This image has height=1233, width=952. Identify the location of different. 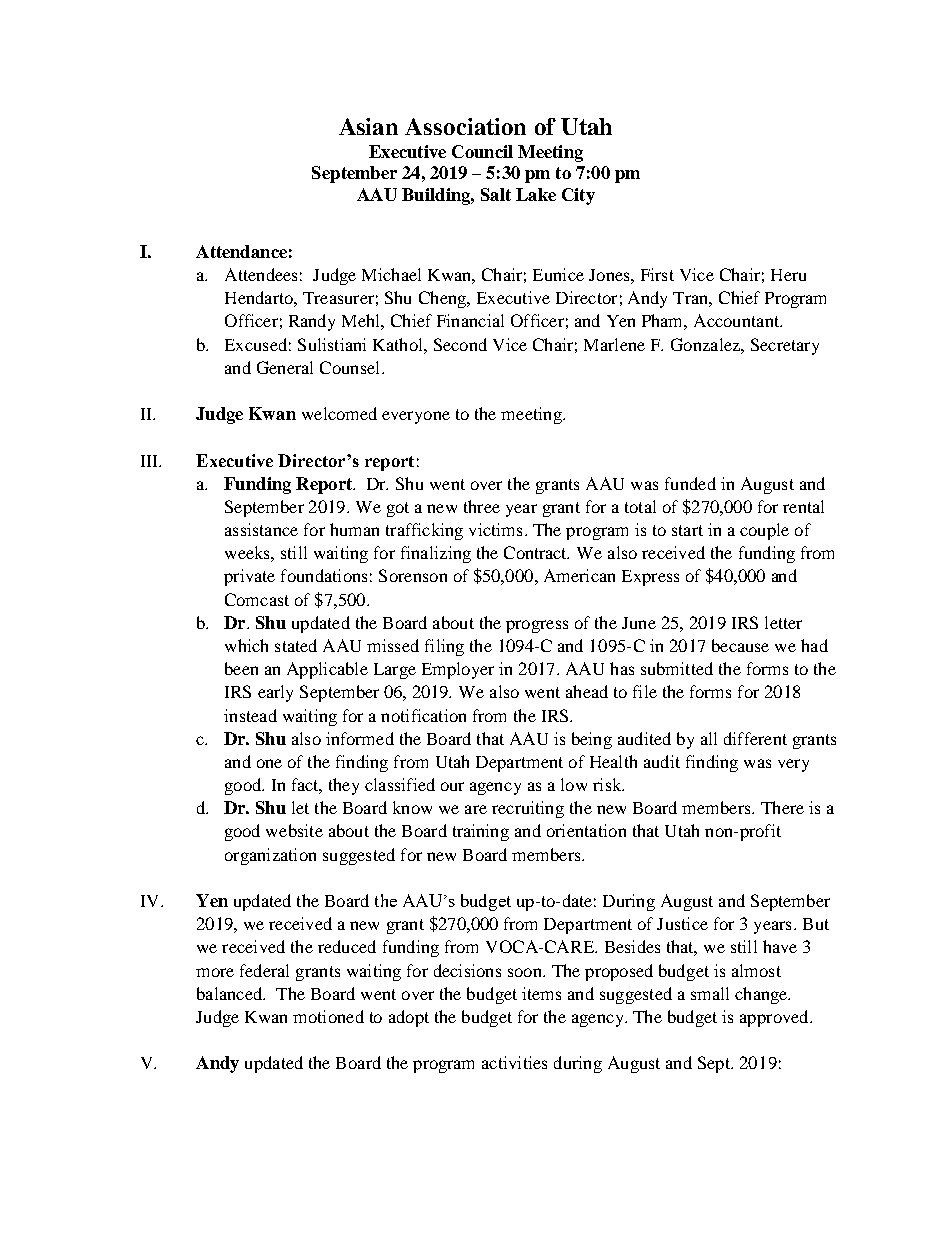
(755, 738).
